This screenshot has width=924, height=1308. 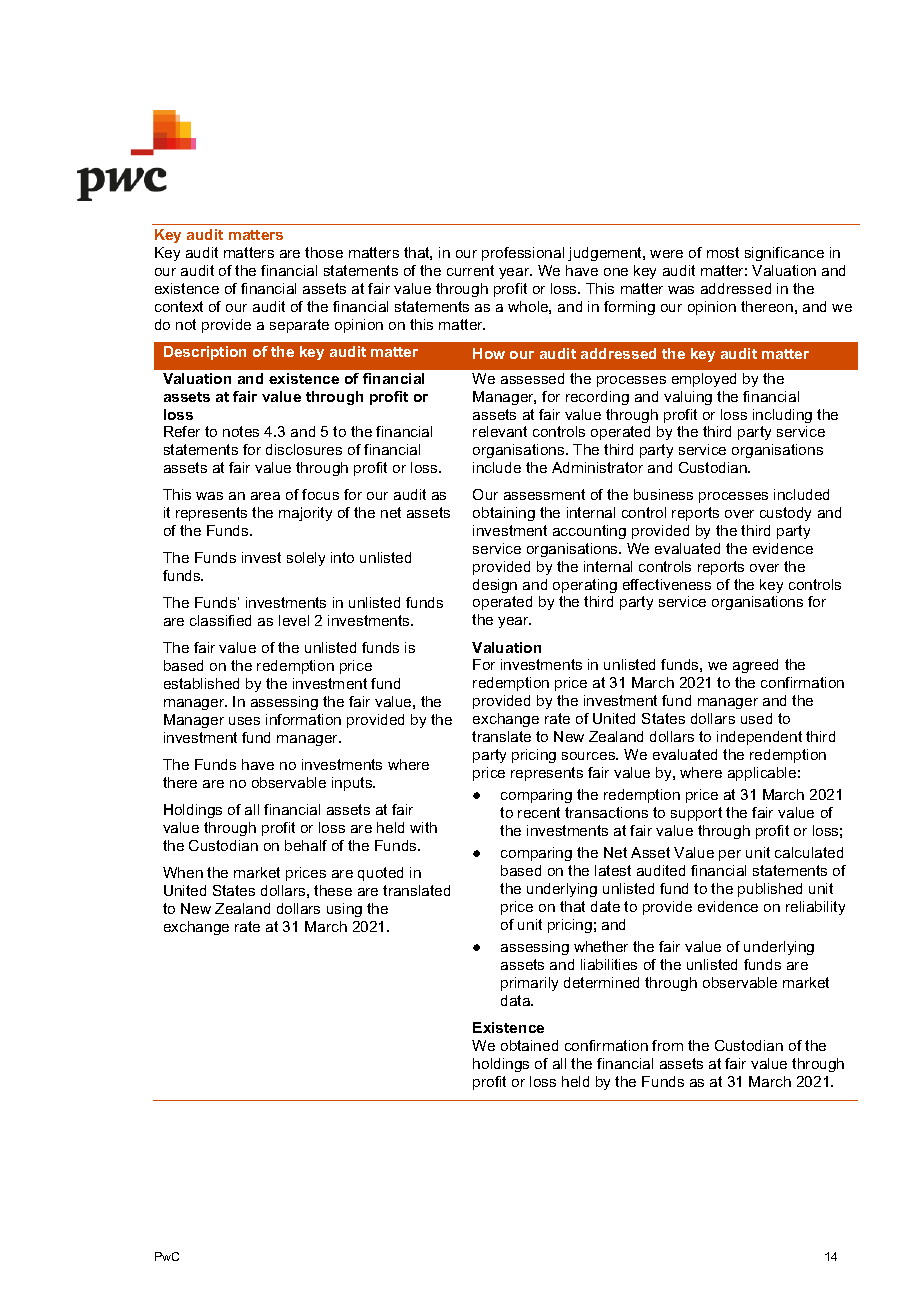 I want to click on published, so click(x=770, y=890).
